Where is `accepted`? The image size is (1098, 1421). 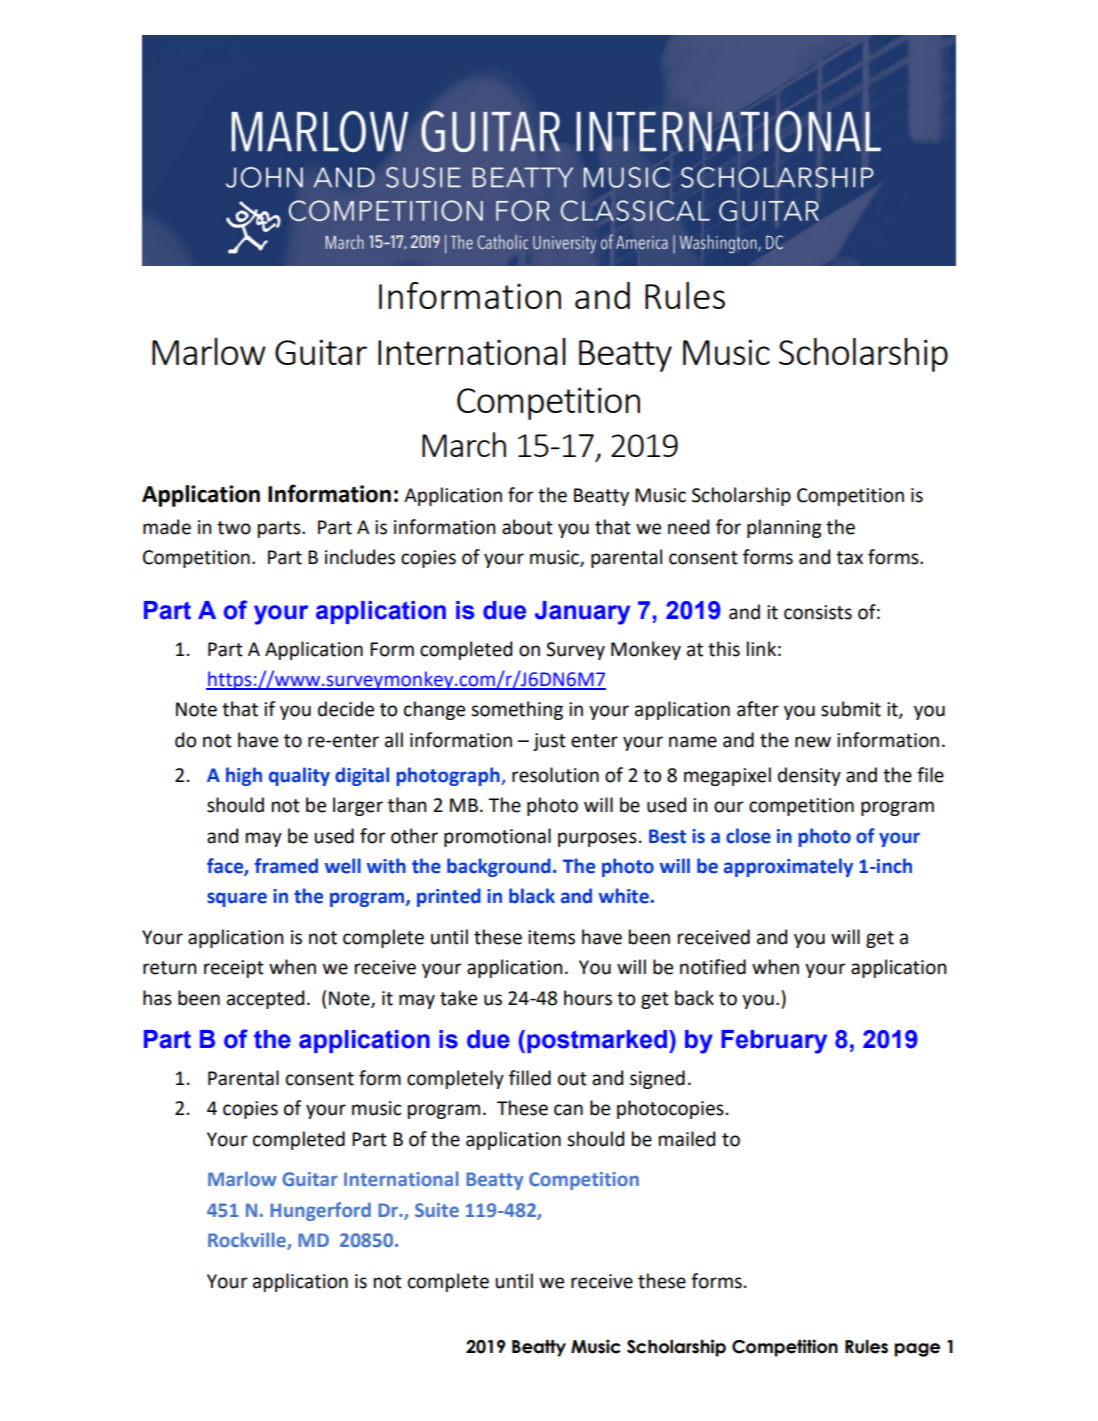 accepted is located at coordinates (265, 999).
